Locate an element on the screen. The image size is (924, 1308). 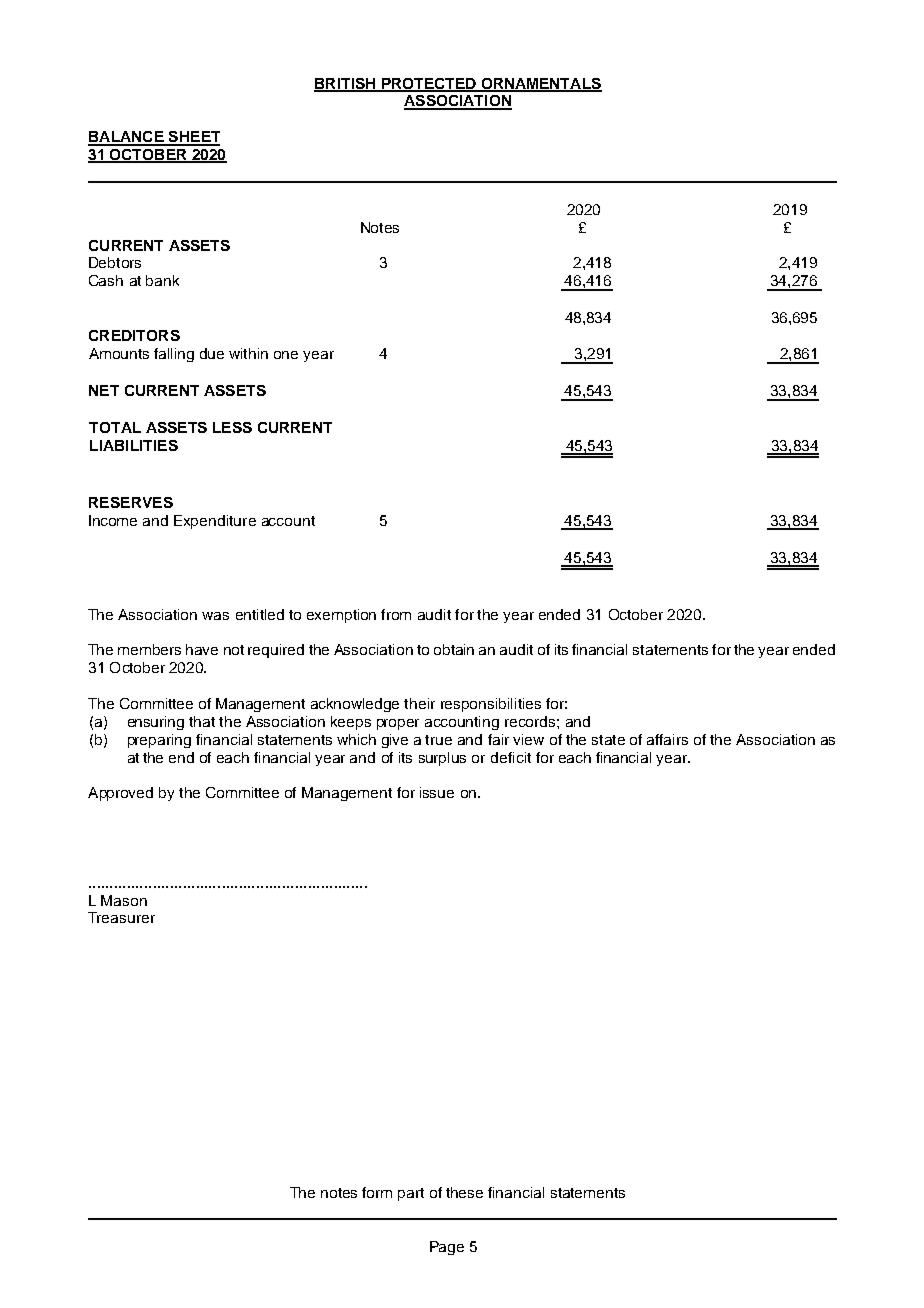
BRITISH is located at coordinates (346, 84).
